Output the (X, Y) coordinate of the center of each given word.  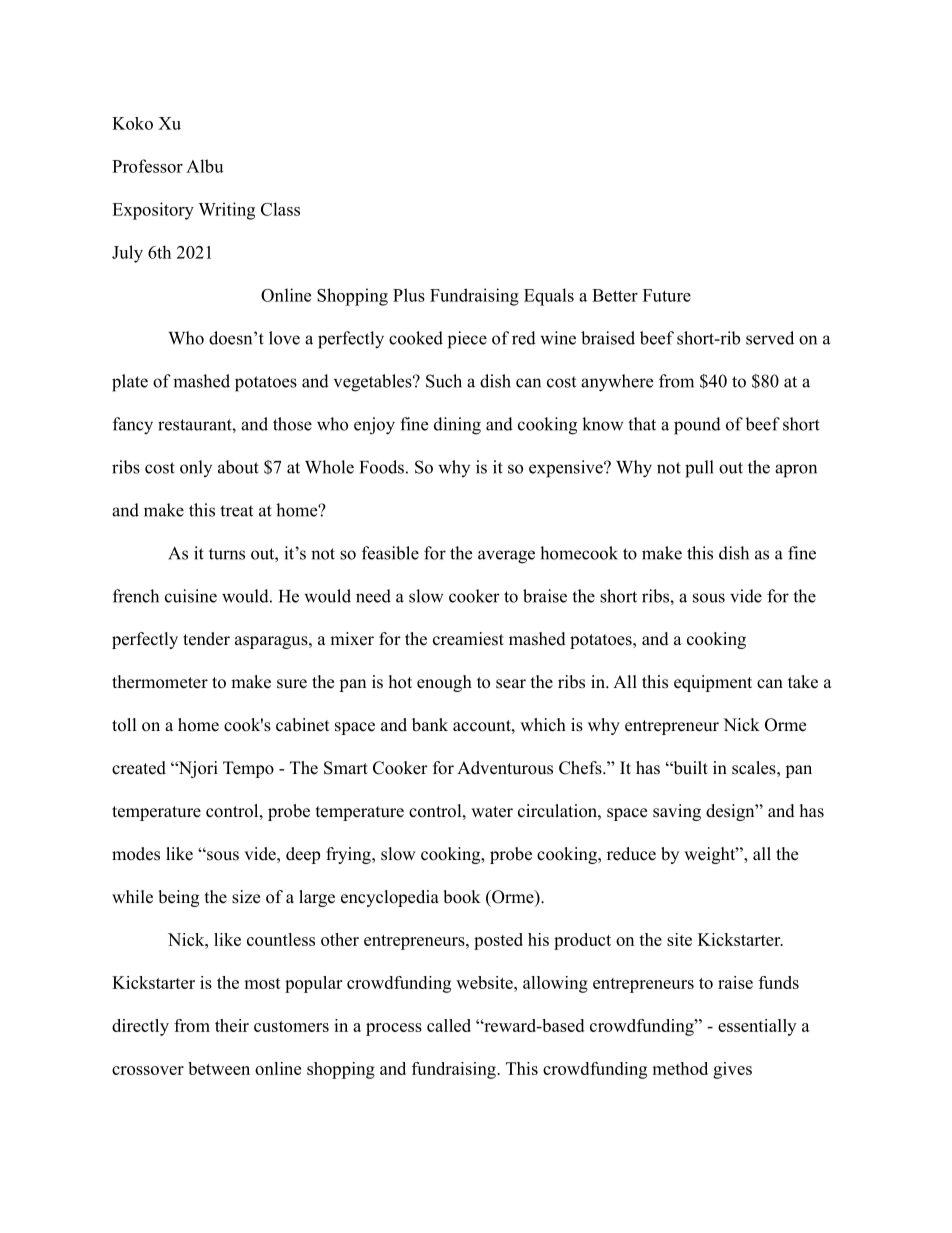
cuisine (191, 596)
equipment (713, 683)
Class (280, 209)
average (506, 557)
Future (667, 295)
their (232, 1025)
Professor (147, 166)
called (449, 1025)
